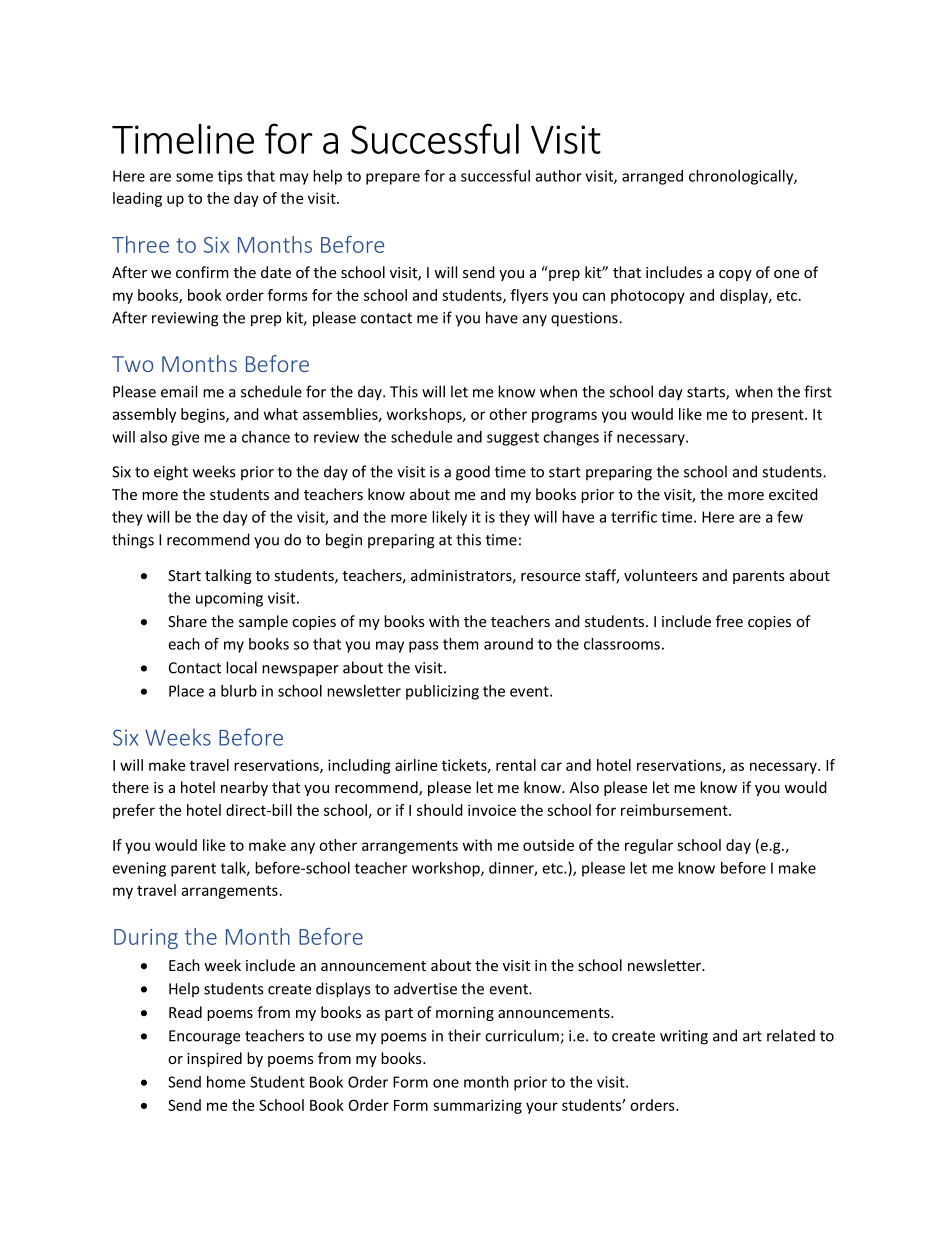 The height and width of the screenshot is (1233, 952). What do you see at coordinates (513, 439) in the screenshot?
I see `suggest` at bounding box center [513, 439].
